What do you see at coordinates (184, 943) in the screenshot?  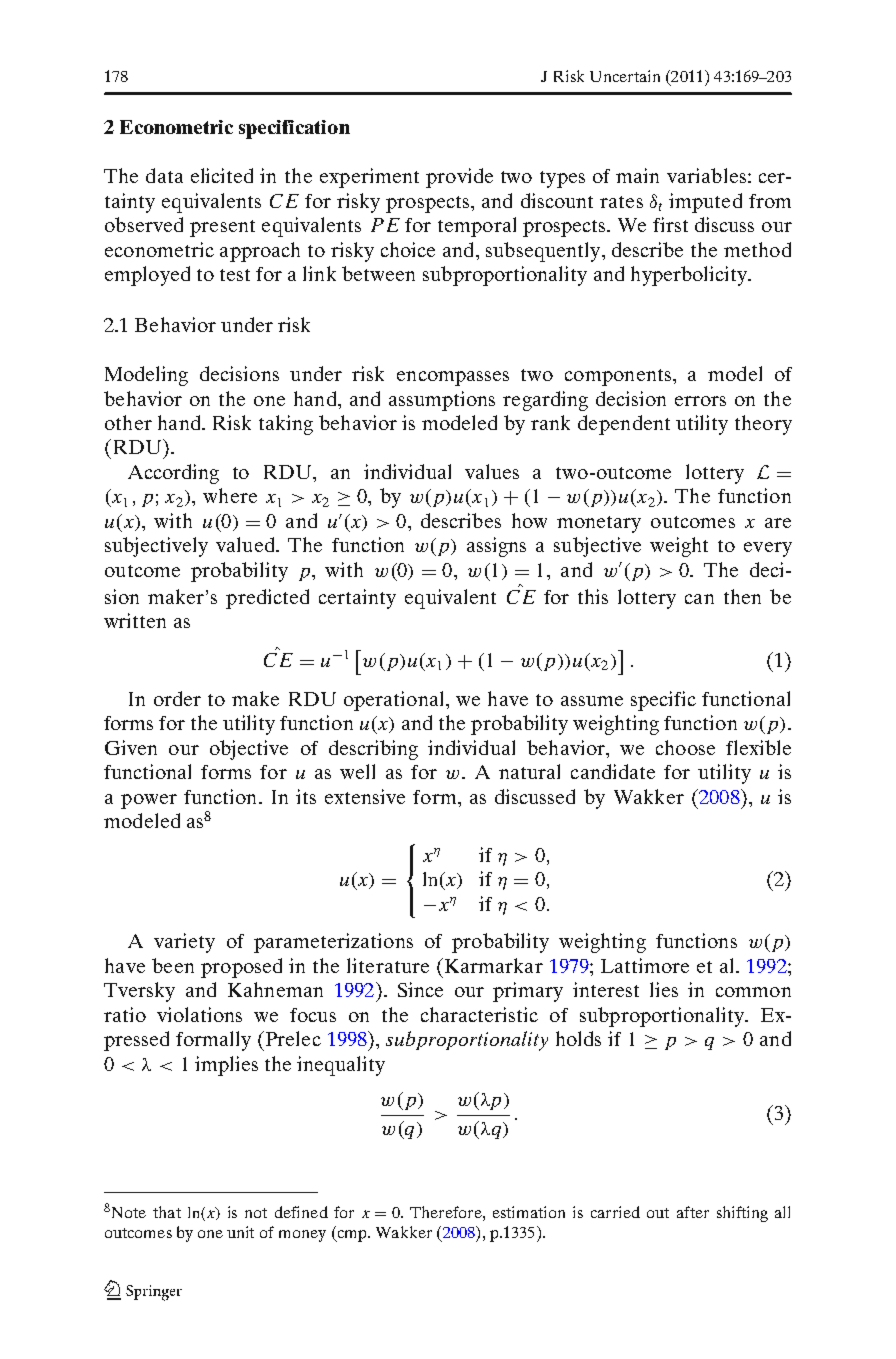 I see `variety` at bounding box center [184, 943].
